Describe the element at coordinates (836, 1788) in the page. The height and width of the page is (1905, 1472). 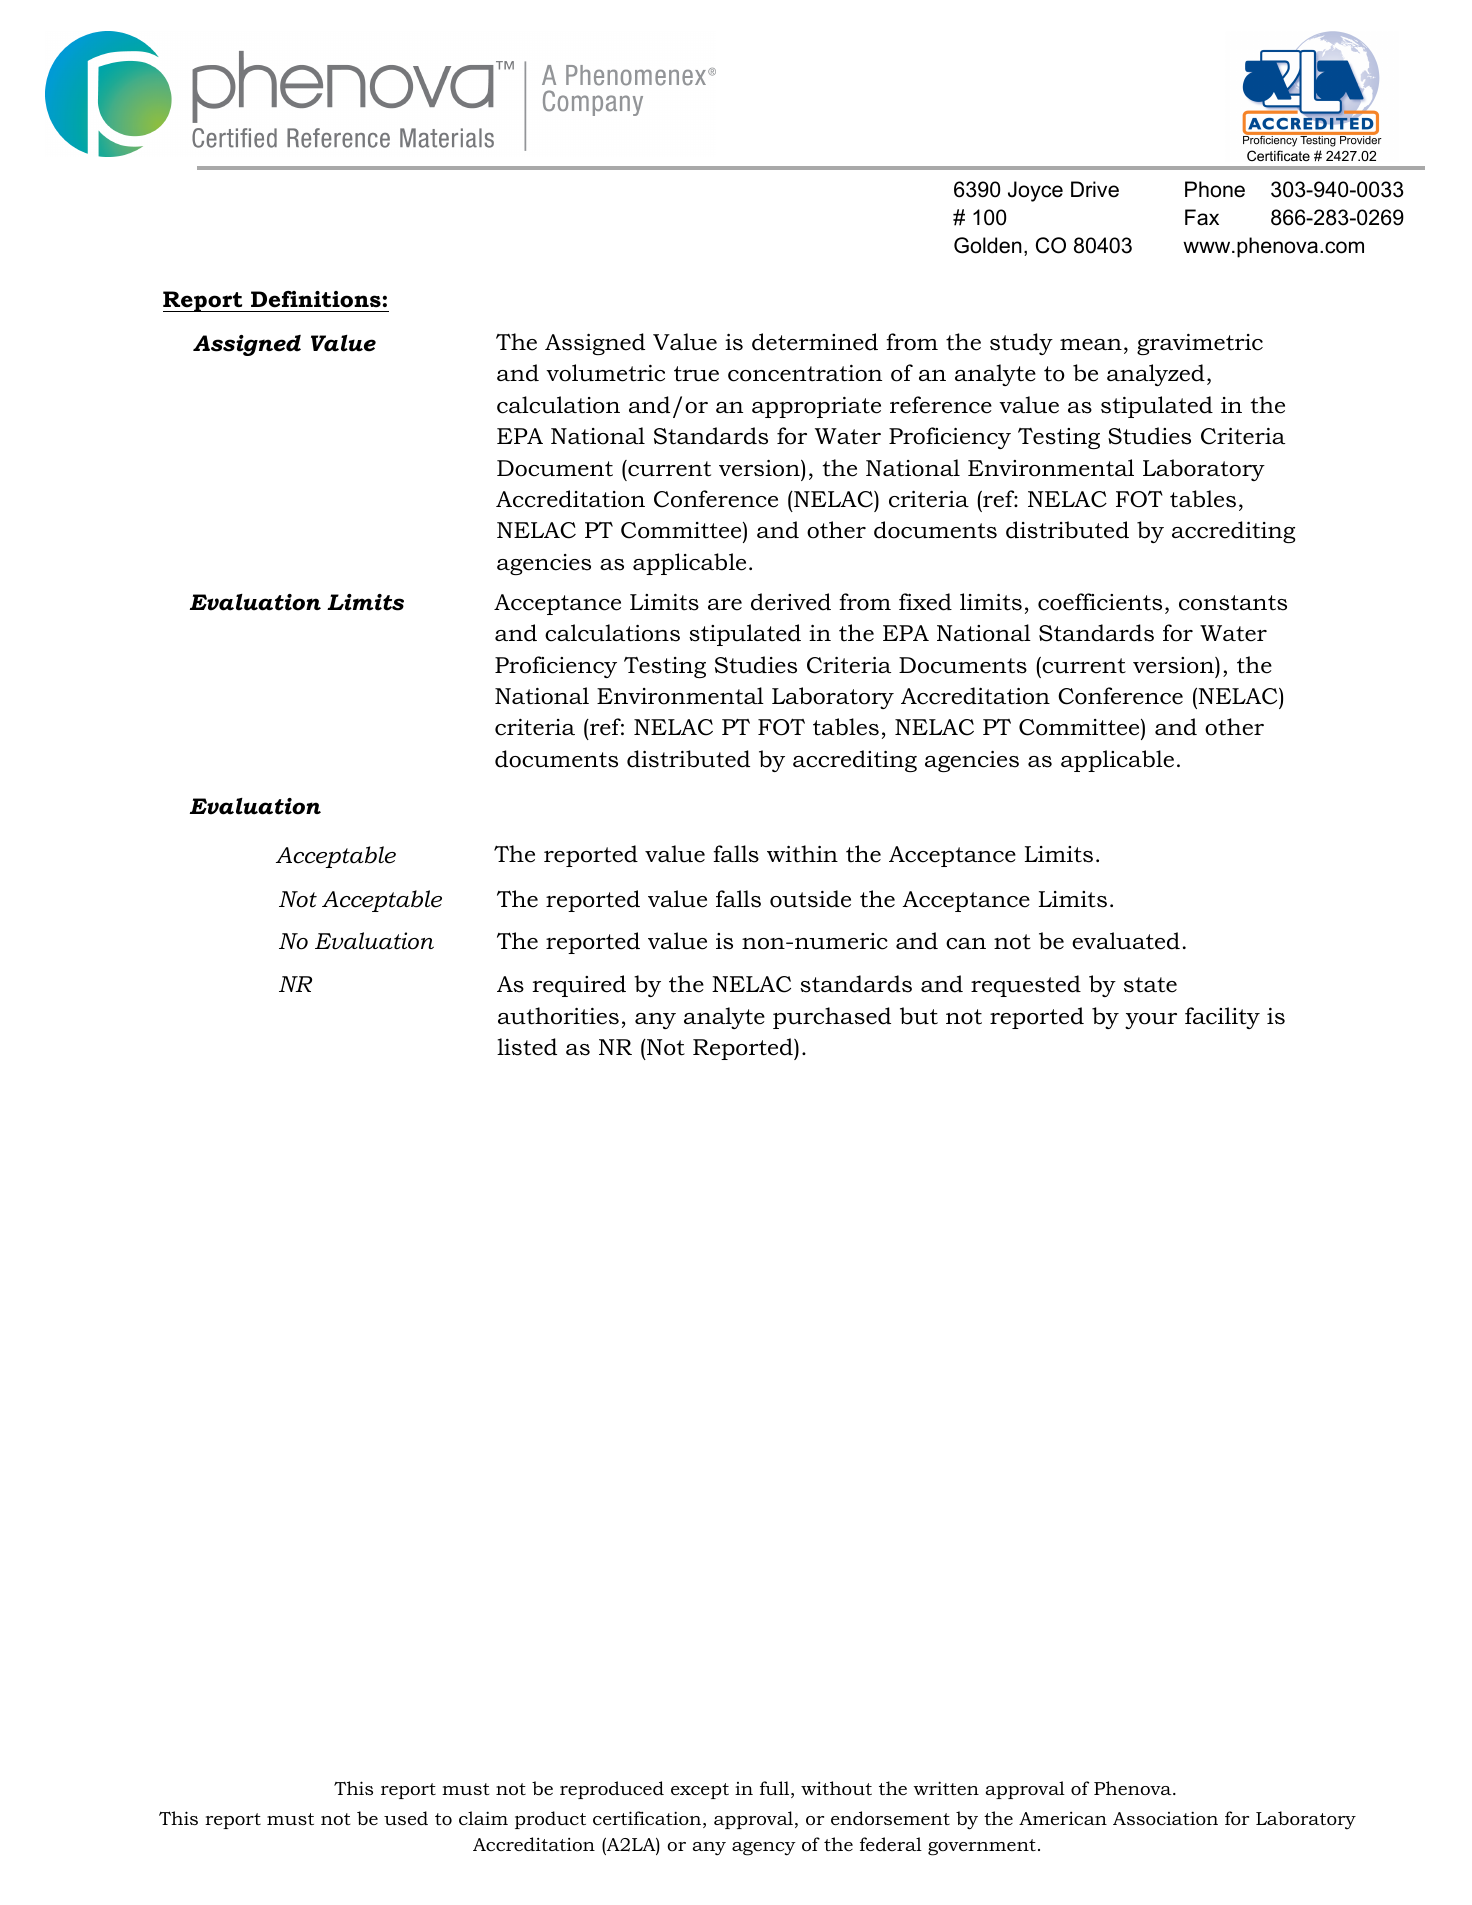
I see `without` at that location.
